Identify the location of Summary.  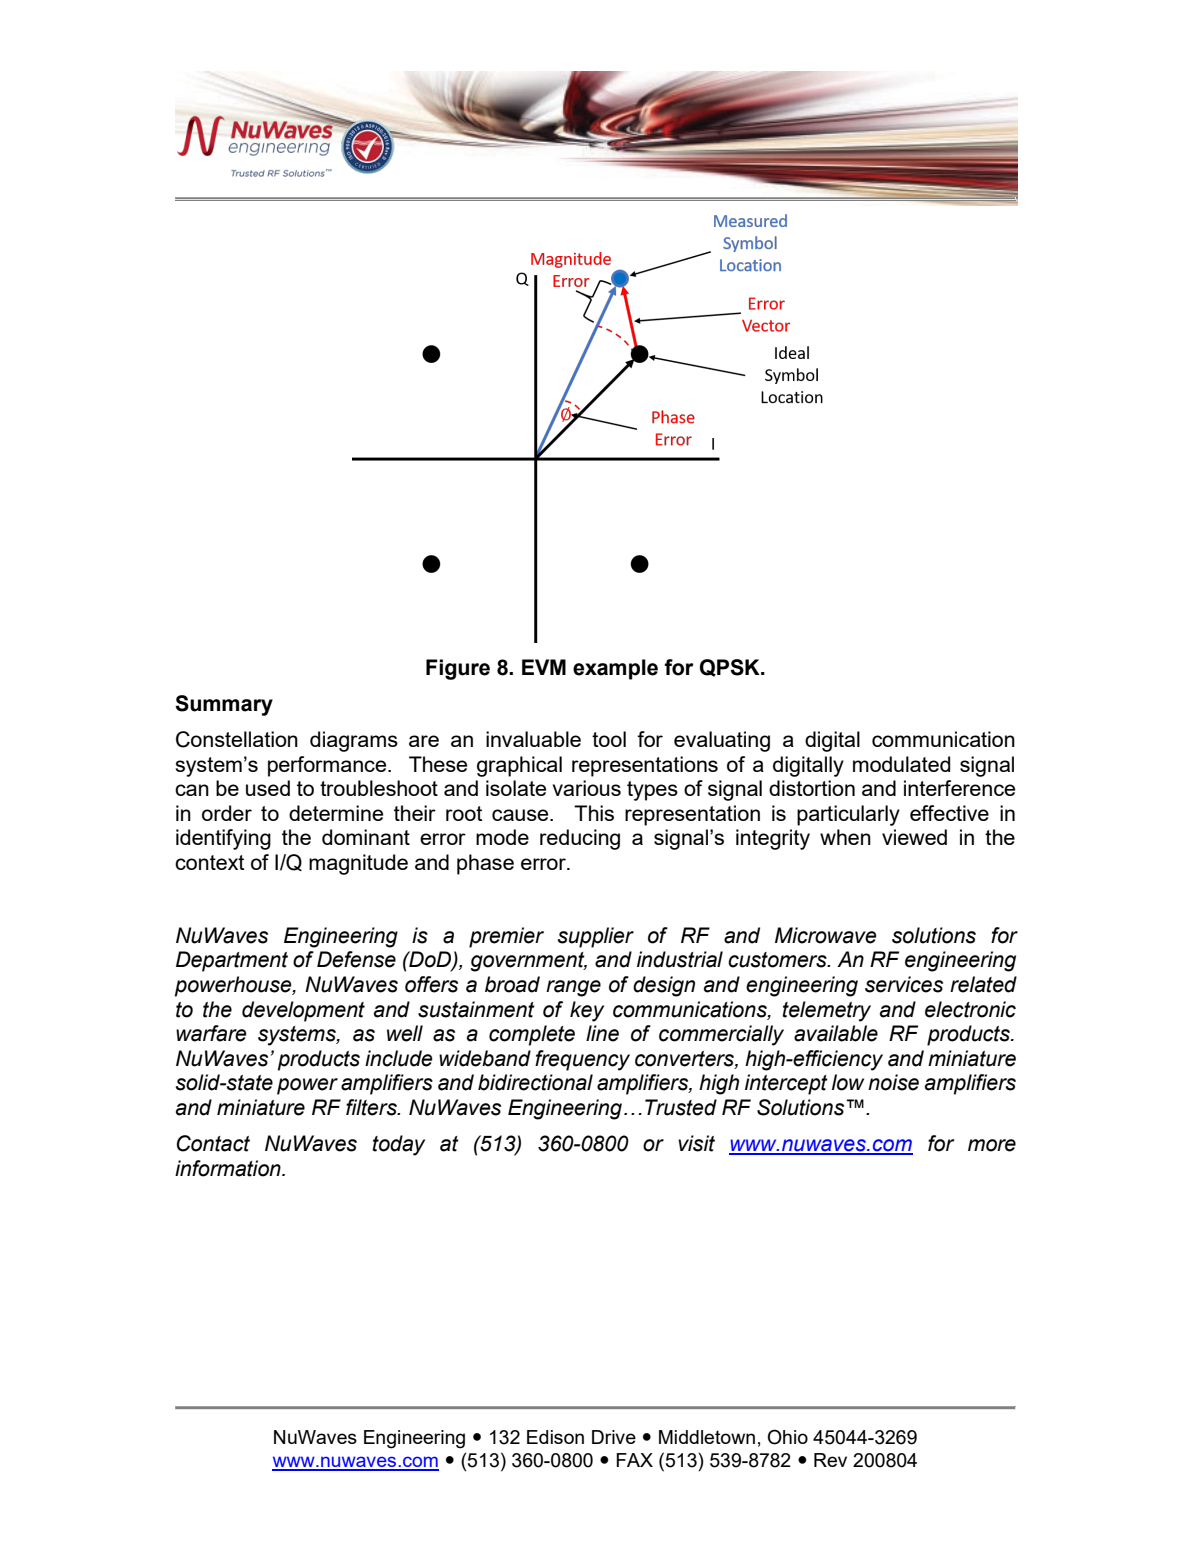
(224, 705).
